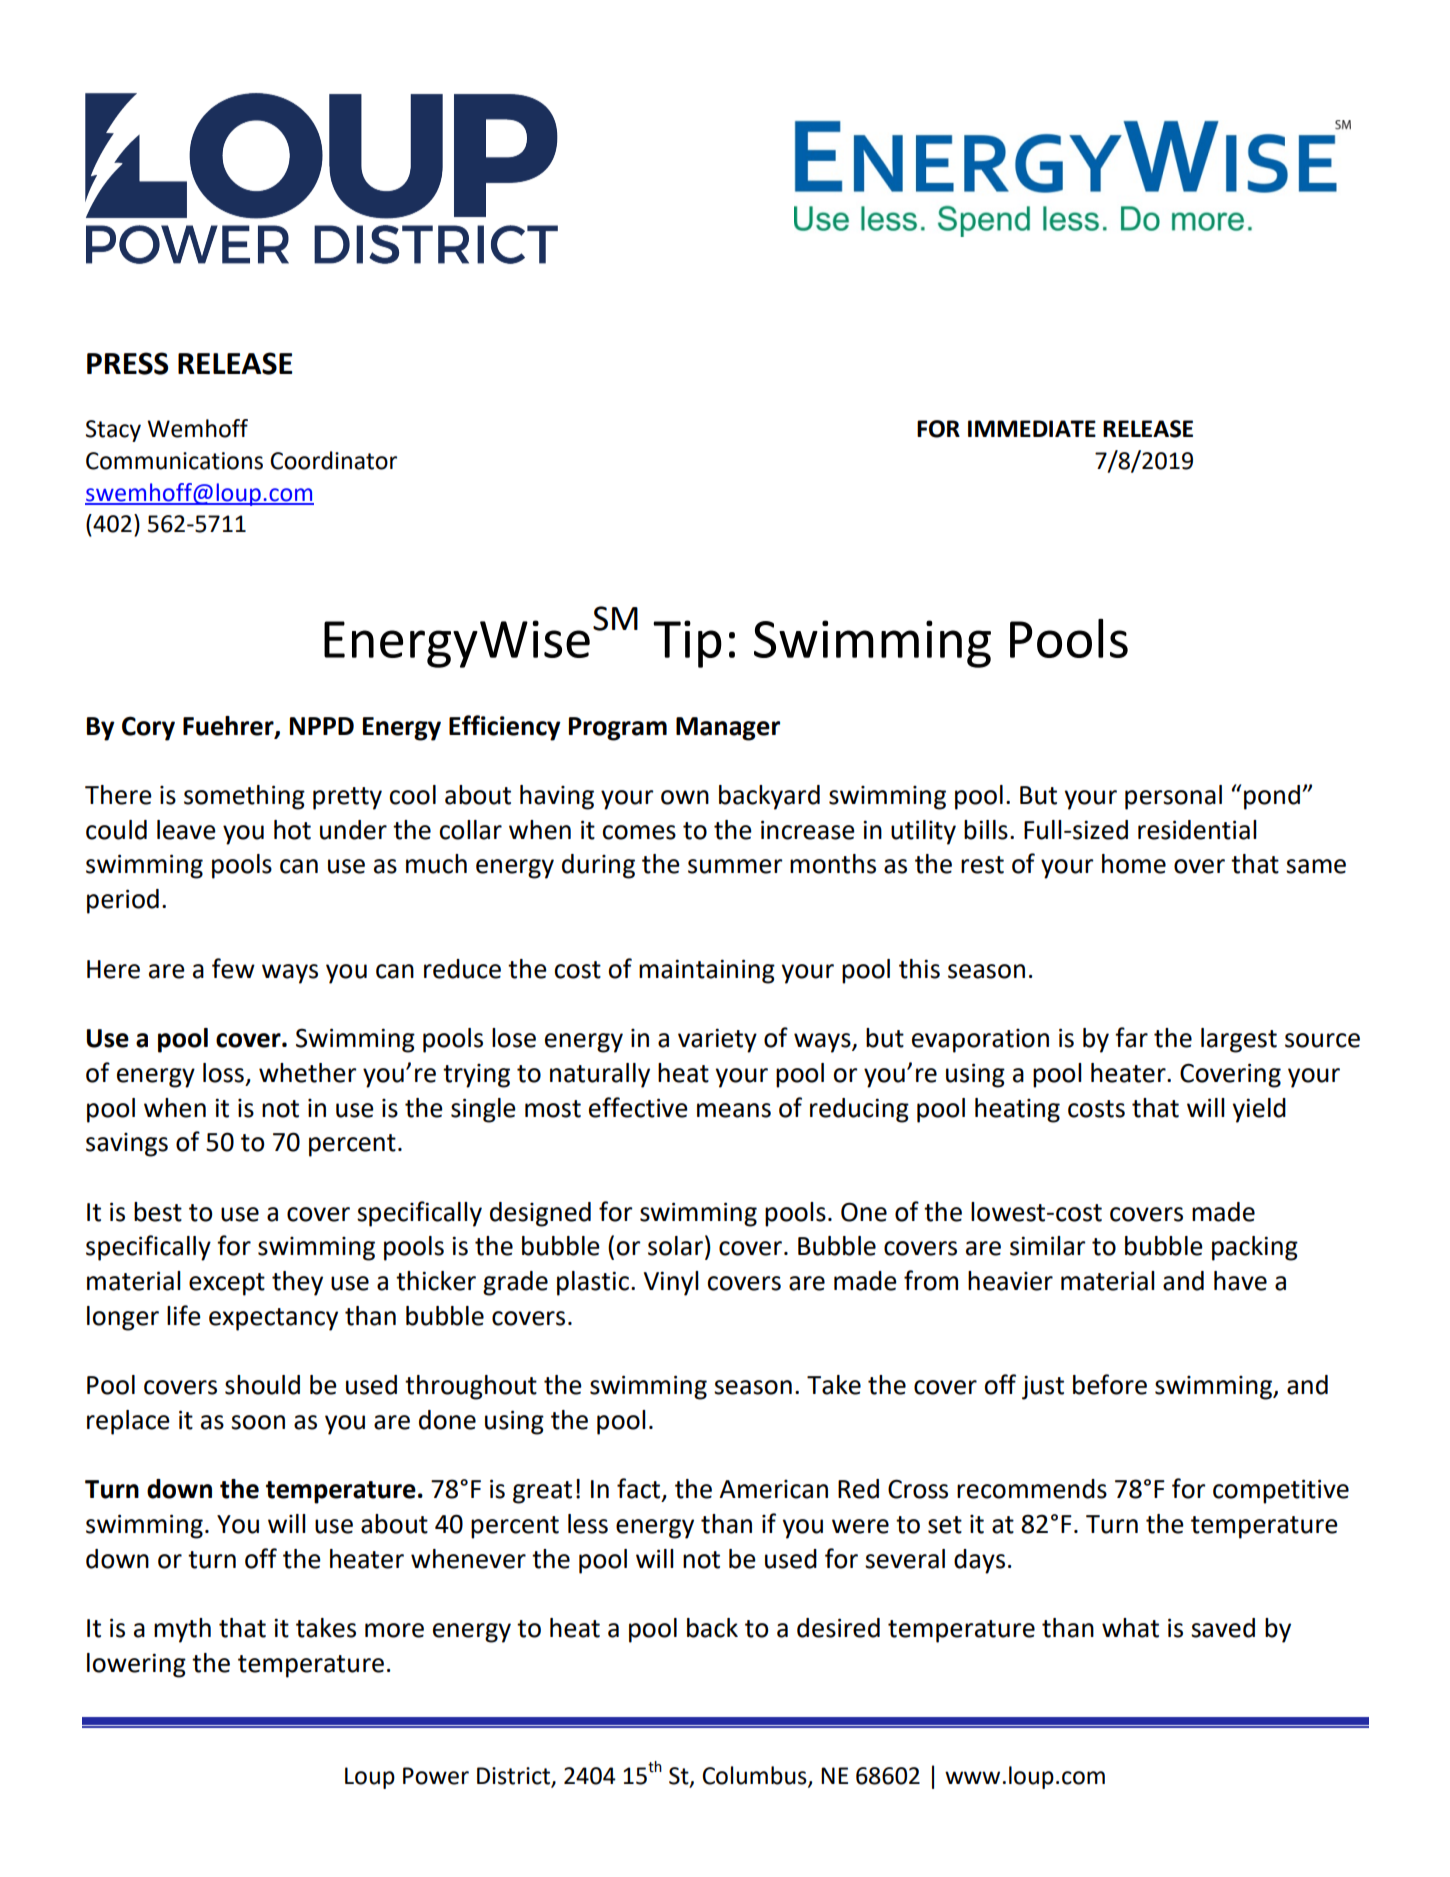 This page has width=1450, height=1877. Describe the element at coordinates (229, 726) in the page. I see `Fuehrer` at that location.
